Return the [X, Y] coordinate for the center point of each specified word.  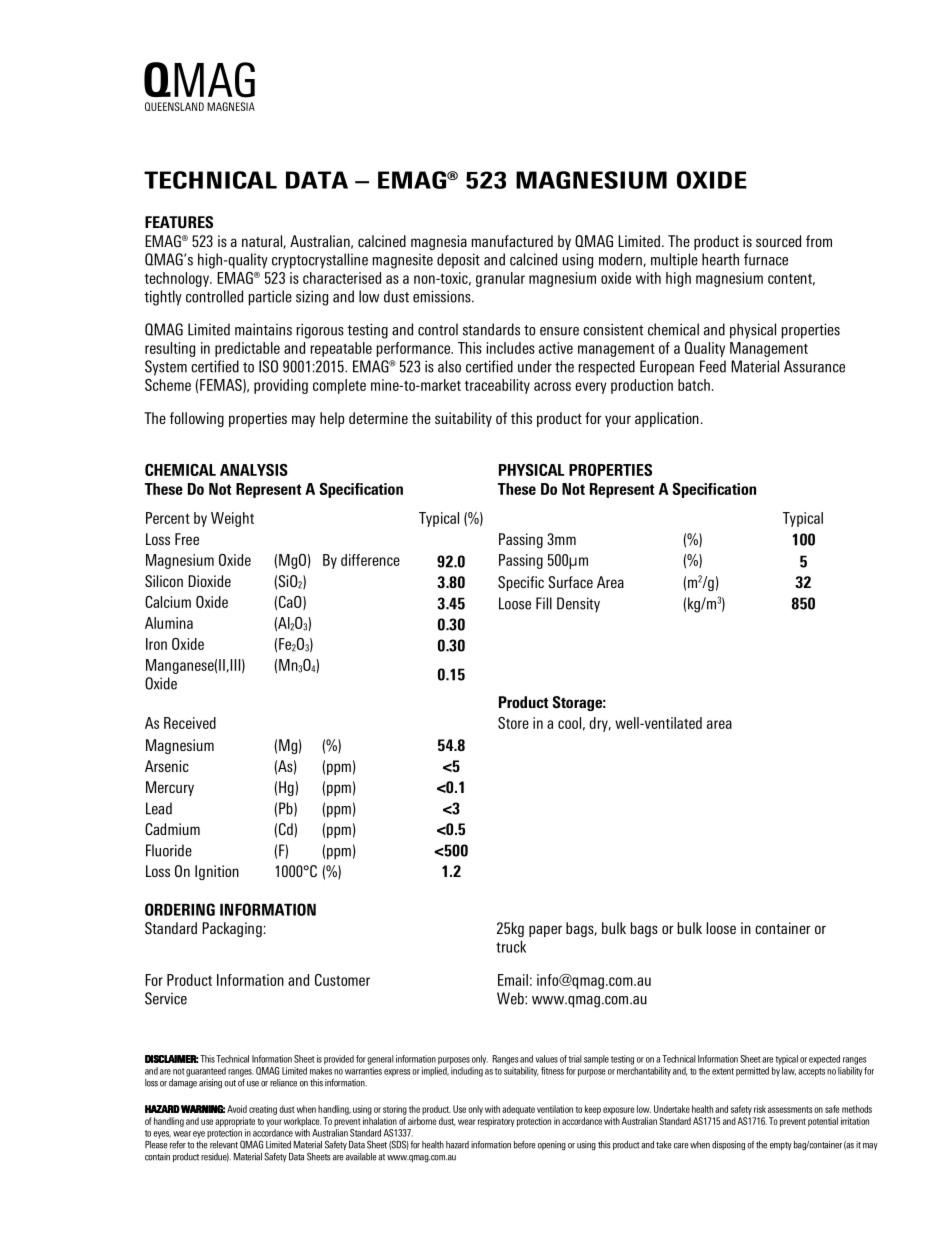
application [667, 419]
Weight [232, 519]
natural [262, 241]
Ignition [217, 872]
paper [545, 931]
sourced [778, 241]
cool [569, 723]
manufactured [512, 241]
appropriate [235, 1122]
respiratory [496, 1122]
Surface [570, 582]
